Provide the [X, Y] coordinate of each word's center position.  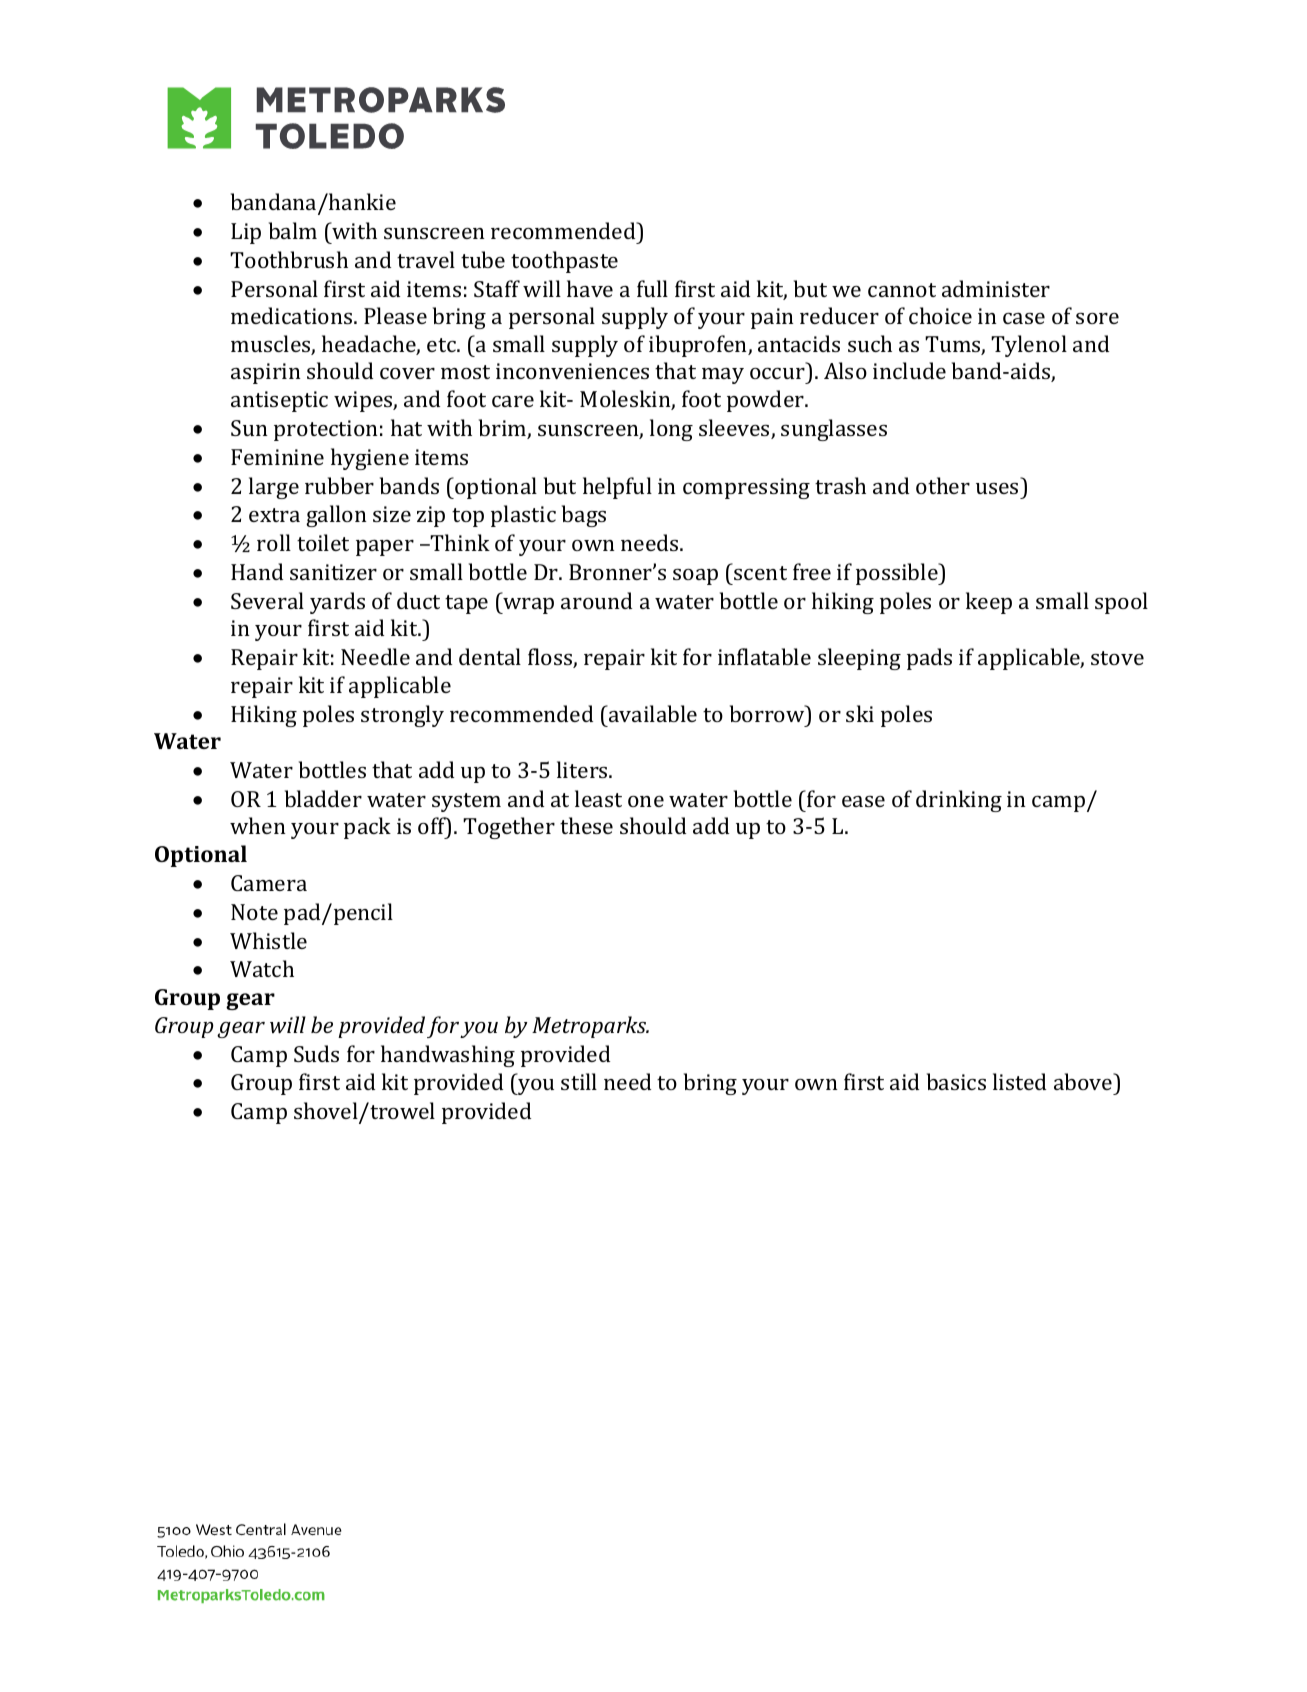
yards [337, 603]
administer [996, 288]
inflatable [764, 656]
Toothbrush [289, 259]
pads [929, 659]
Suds [316, 1053]
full [652, 288]
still [579, 1081]
